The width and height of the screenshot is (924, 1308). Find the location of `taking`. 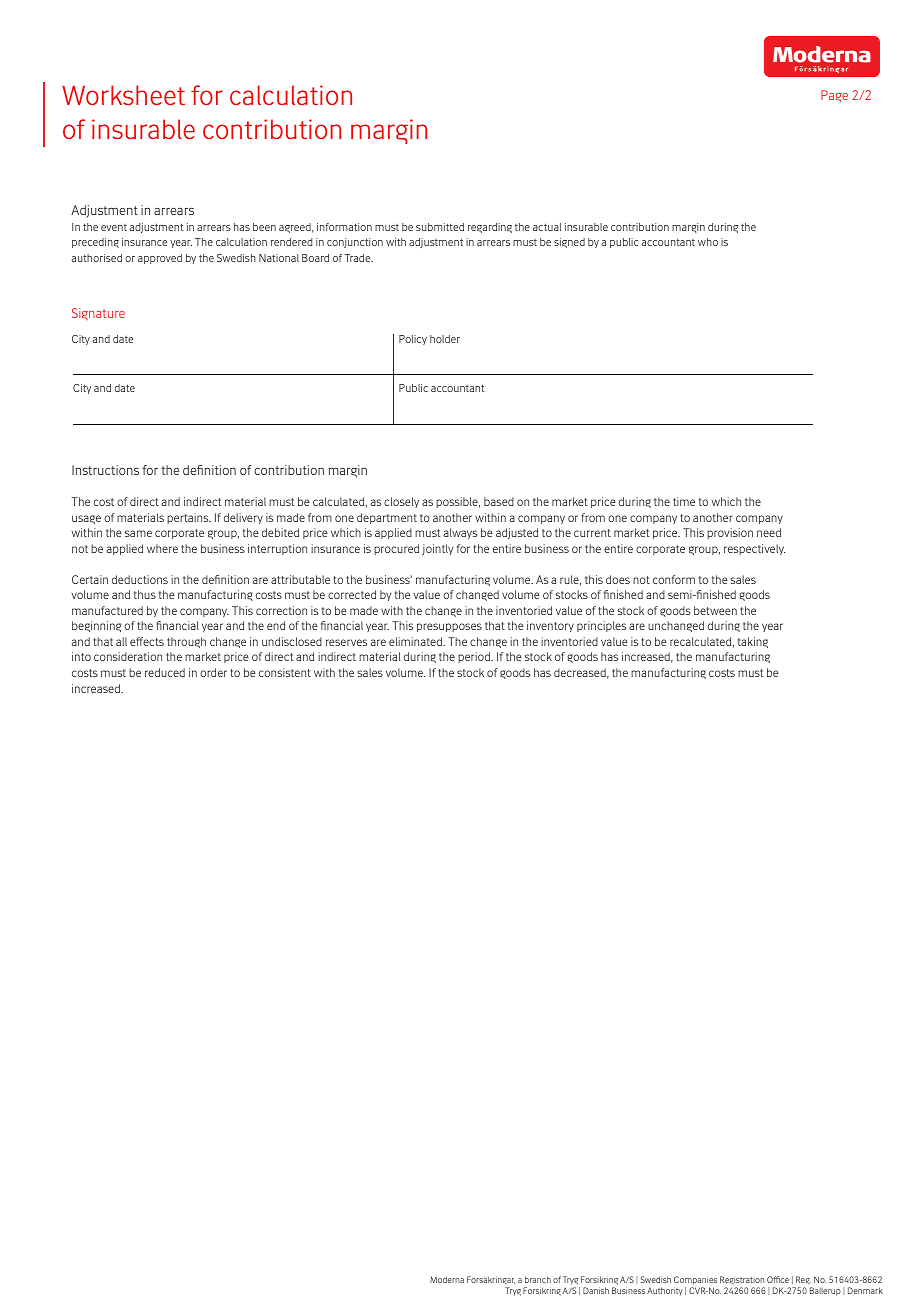

taking is located at coordinates (753, 642).
